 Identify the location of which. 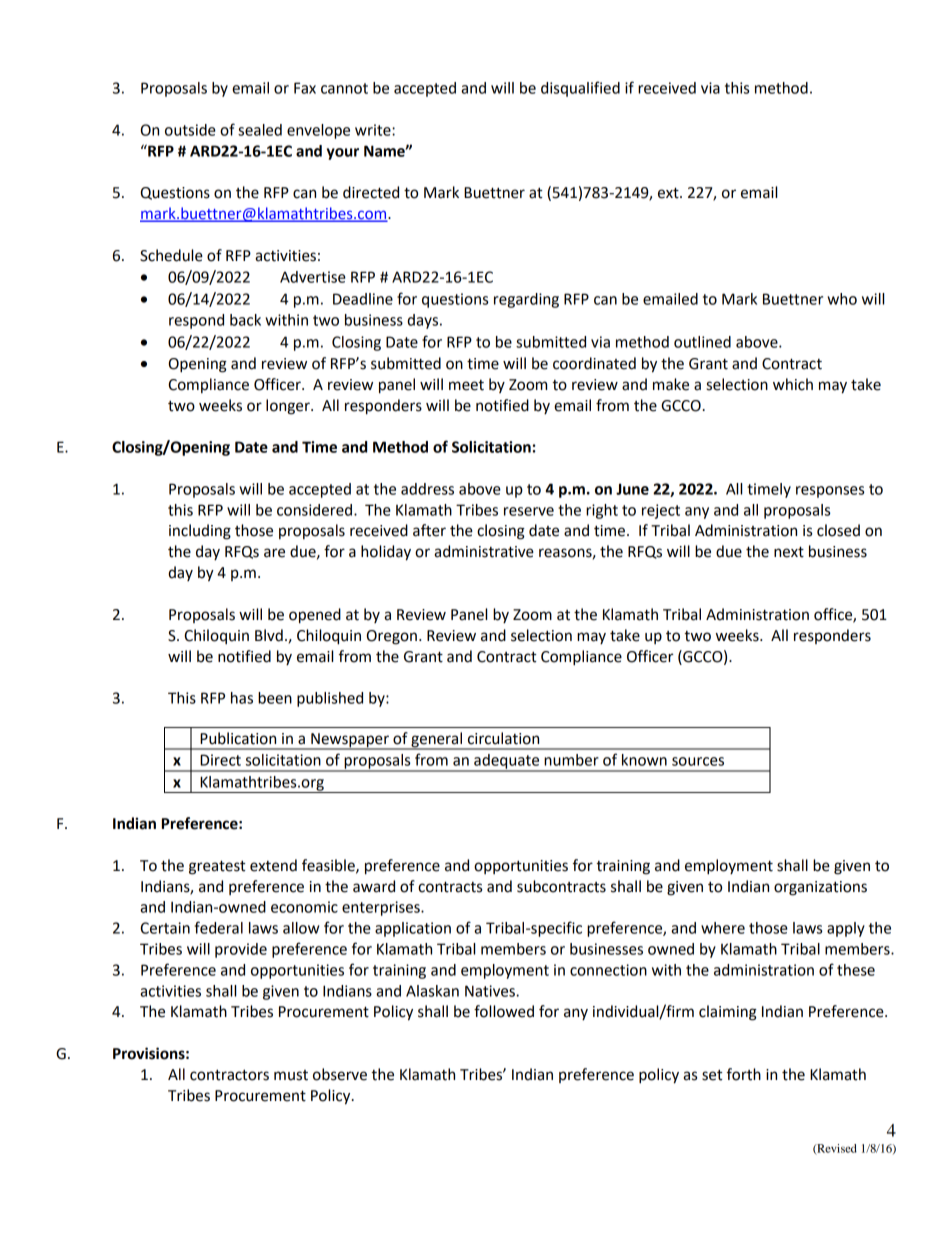
(793, 384).
